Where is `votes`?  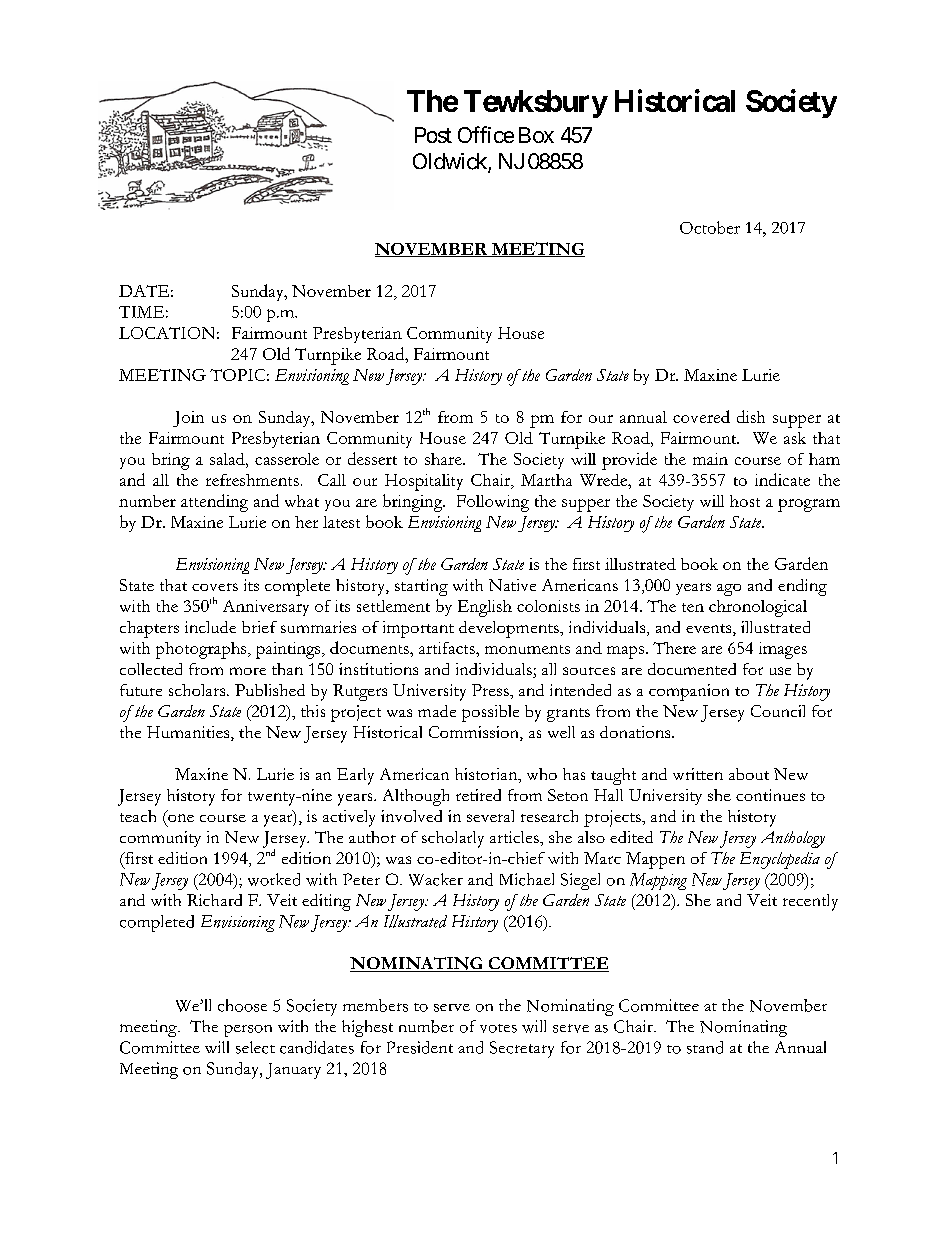
votes is located at coordinates (498, 1028).
